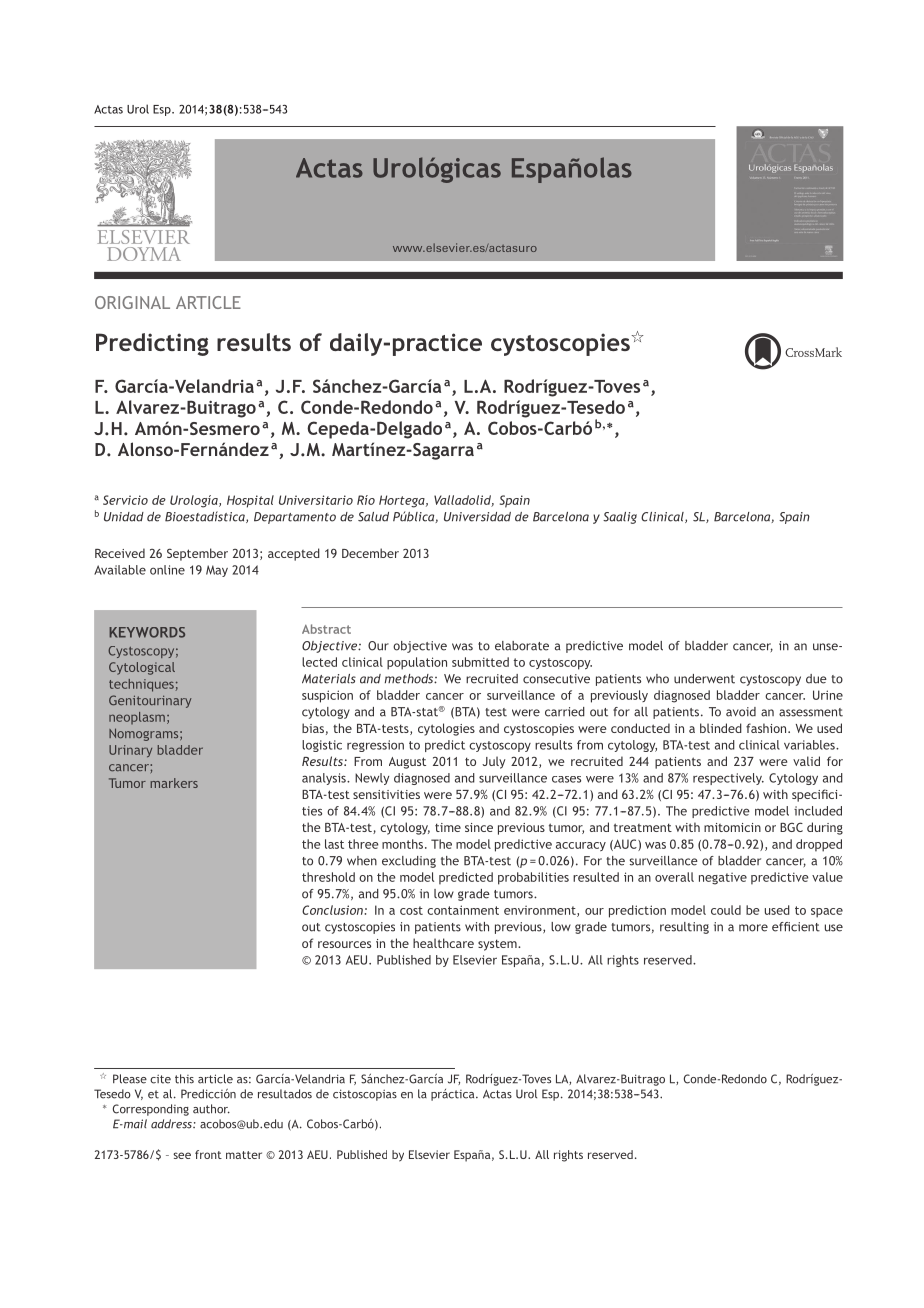 This screenshot has height=1308, width=924. What do you see at coordinates (522, 646) in the screenshot?
I see `elaborate` at bounding box center [522, 646].
